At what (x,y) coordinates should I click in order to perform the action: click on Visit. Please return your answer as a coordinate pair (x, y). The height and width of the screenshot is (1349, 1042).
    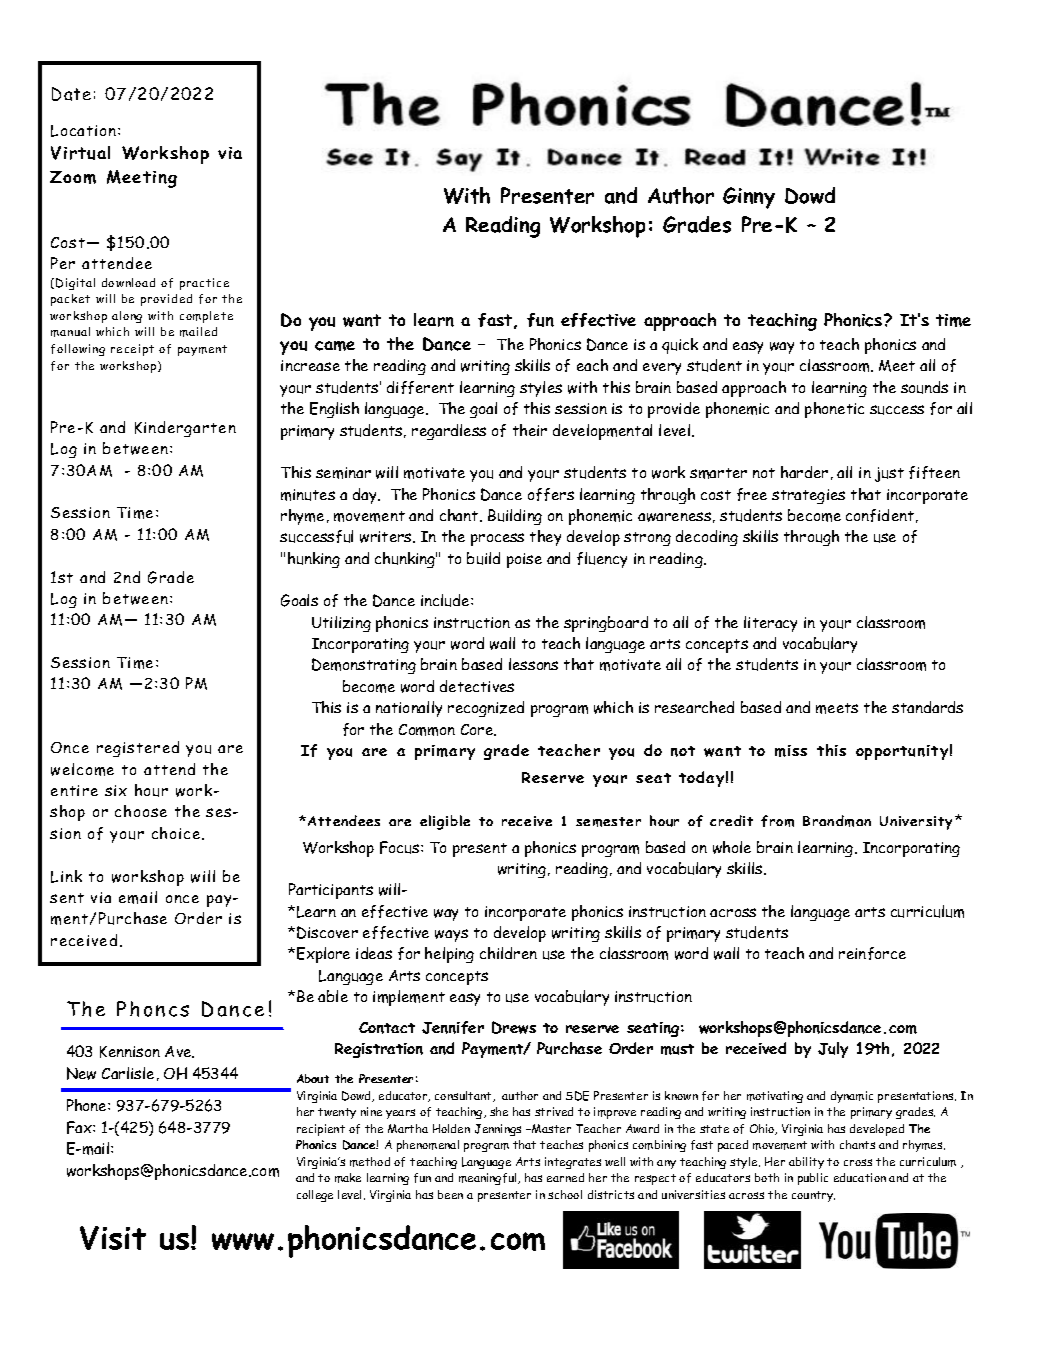
    Looking at the image, I should click on (113, 1238).
